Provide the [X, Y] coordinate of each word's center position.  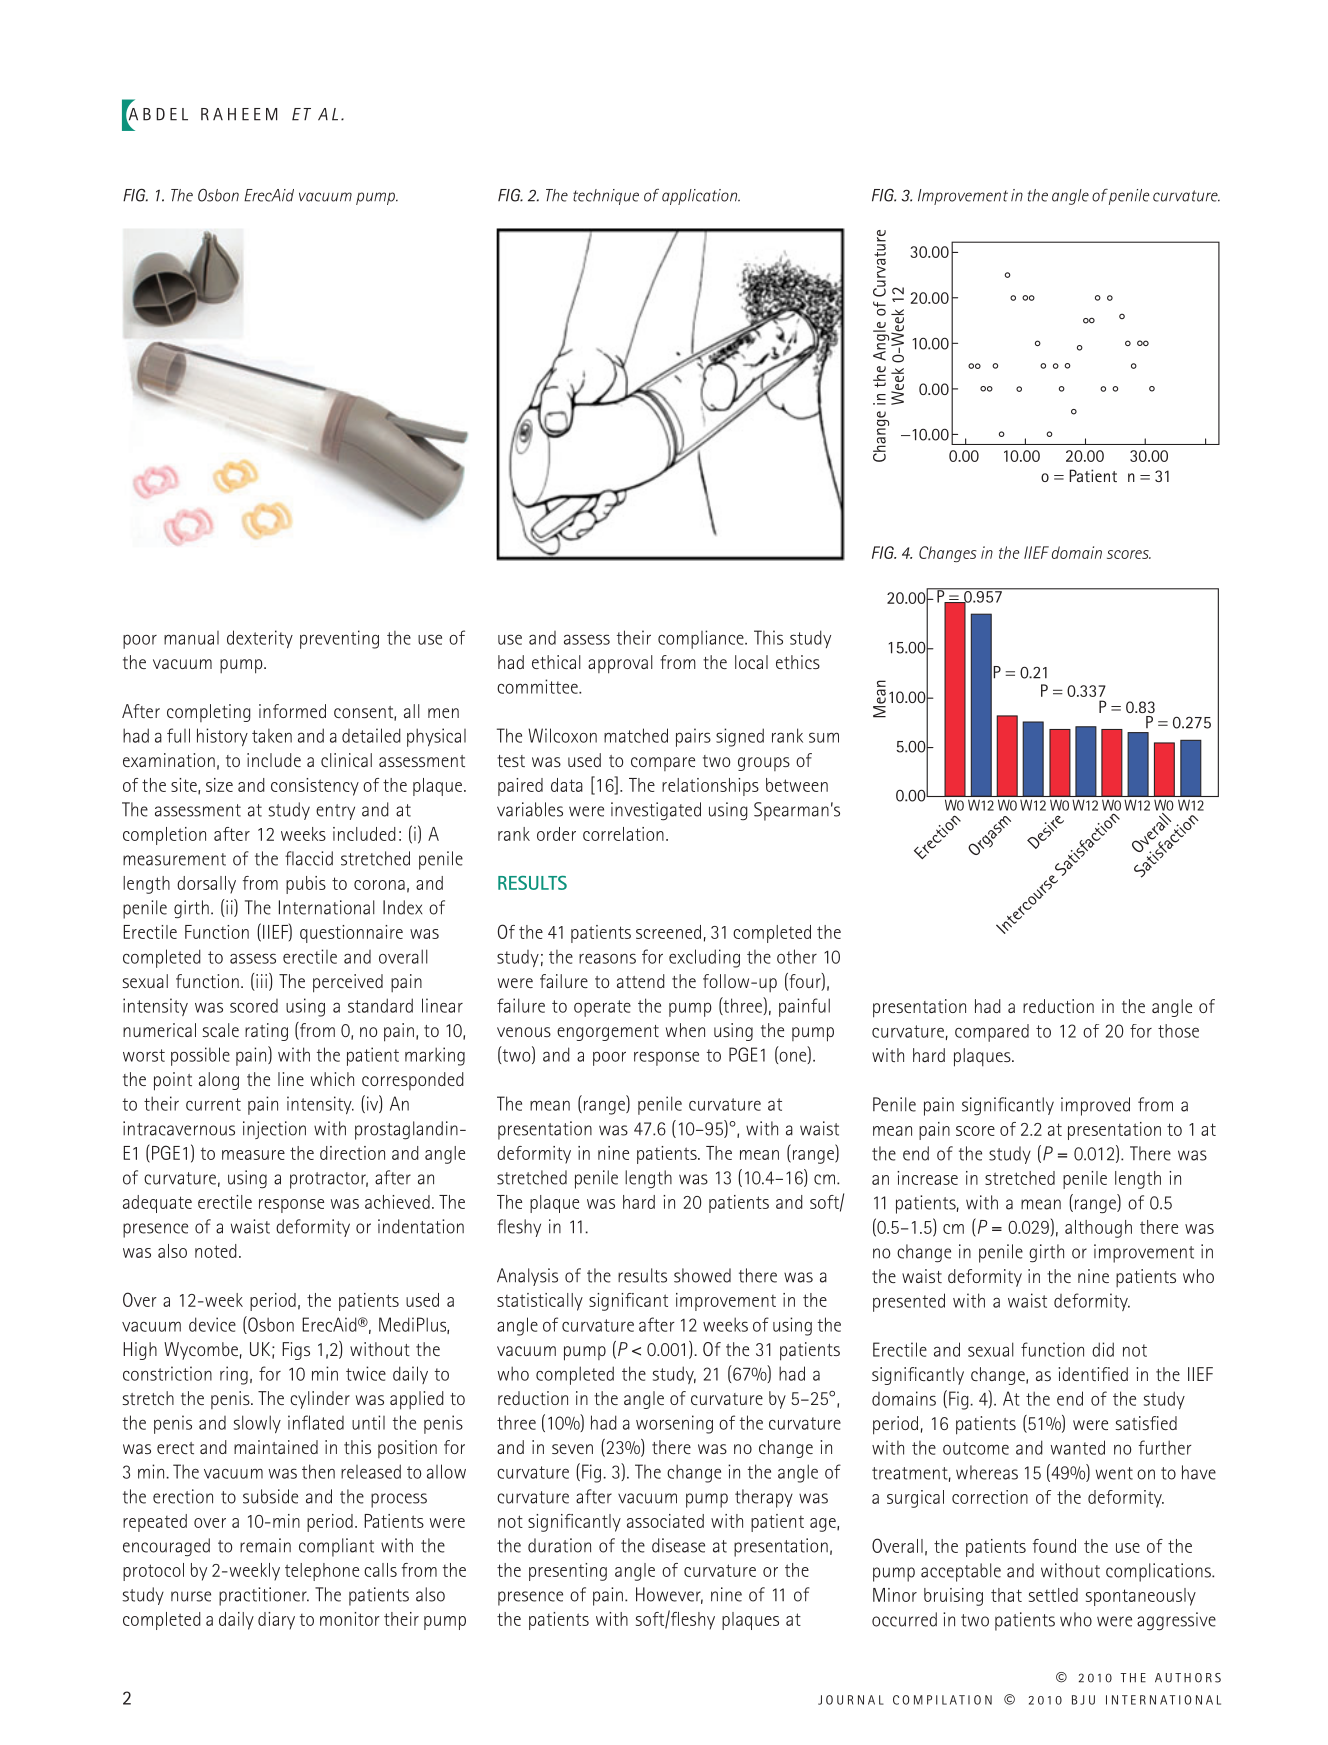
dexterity [260, 639]
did [1103, 1349]
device [212, 1324]
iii [261, 981]
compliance [702, 639]
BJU [1083, 1700]
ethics [798, 662]
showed [702, 1275]
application [701, 197]
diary [276, 1621]
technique [606, 197]
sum [824, 737]
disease [678, 1545]
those [1178, 1031]
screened [668, 932]
